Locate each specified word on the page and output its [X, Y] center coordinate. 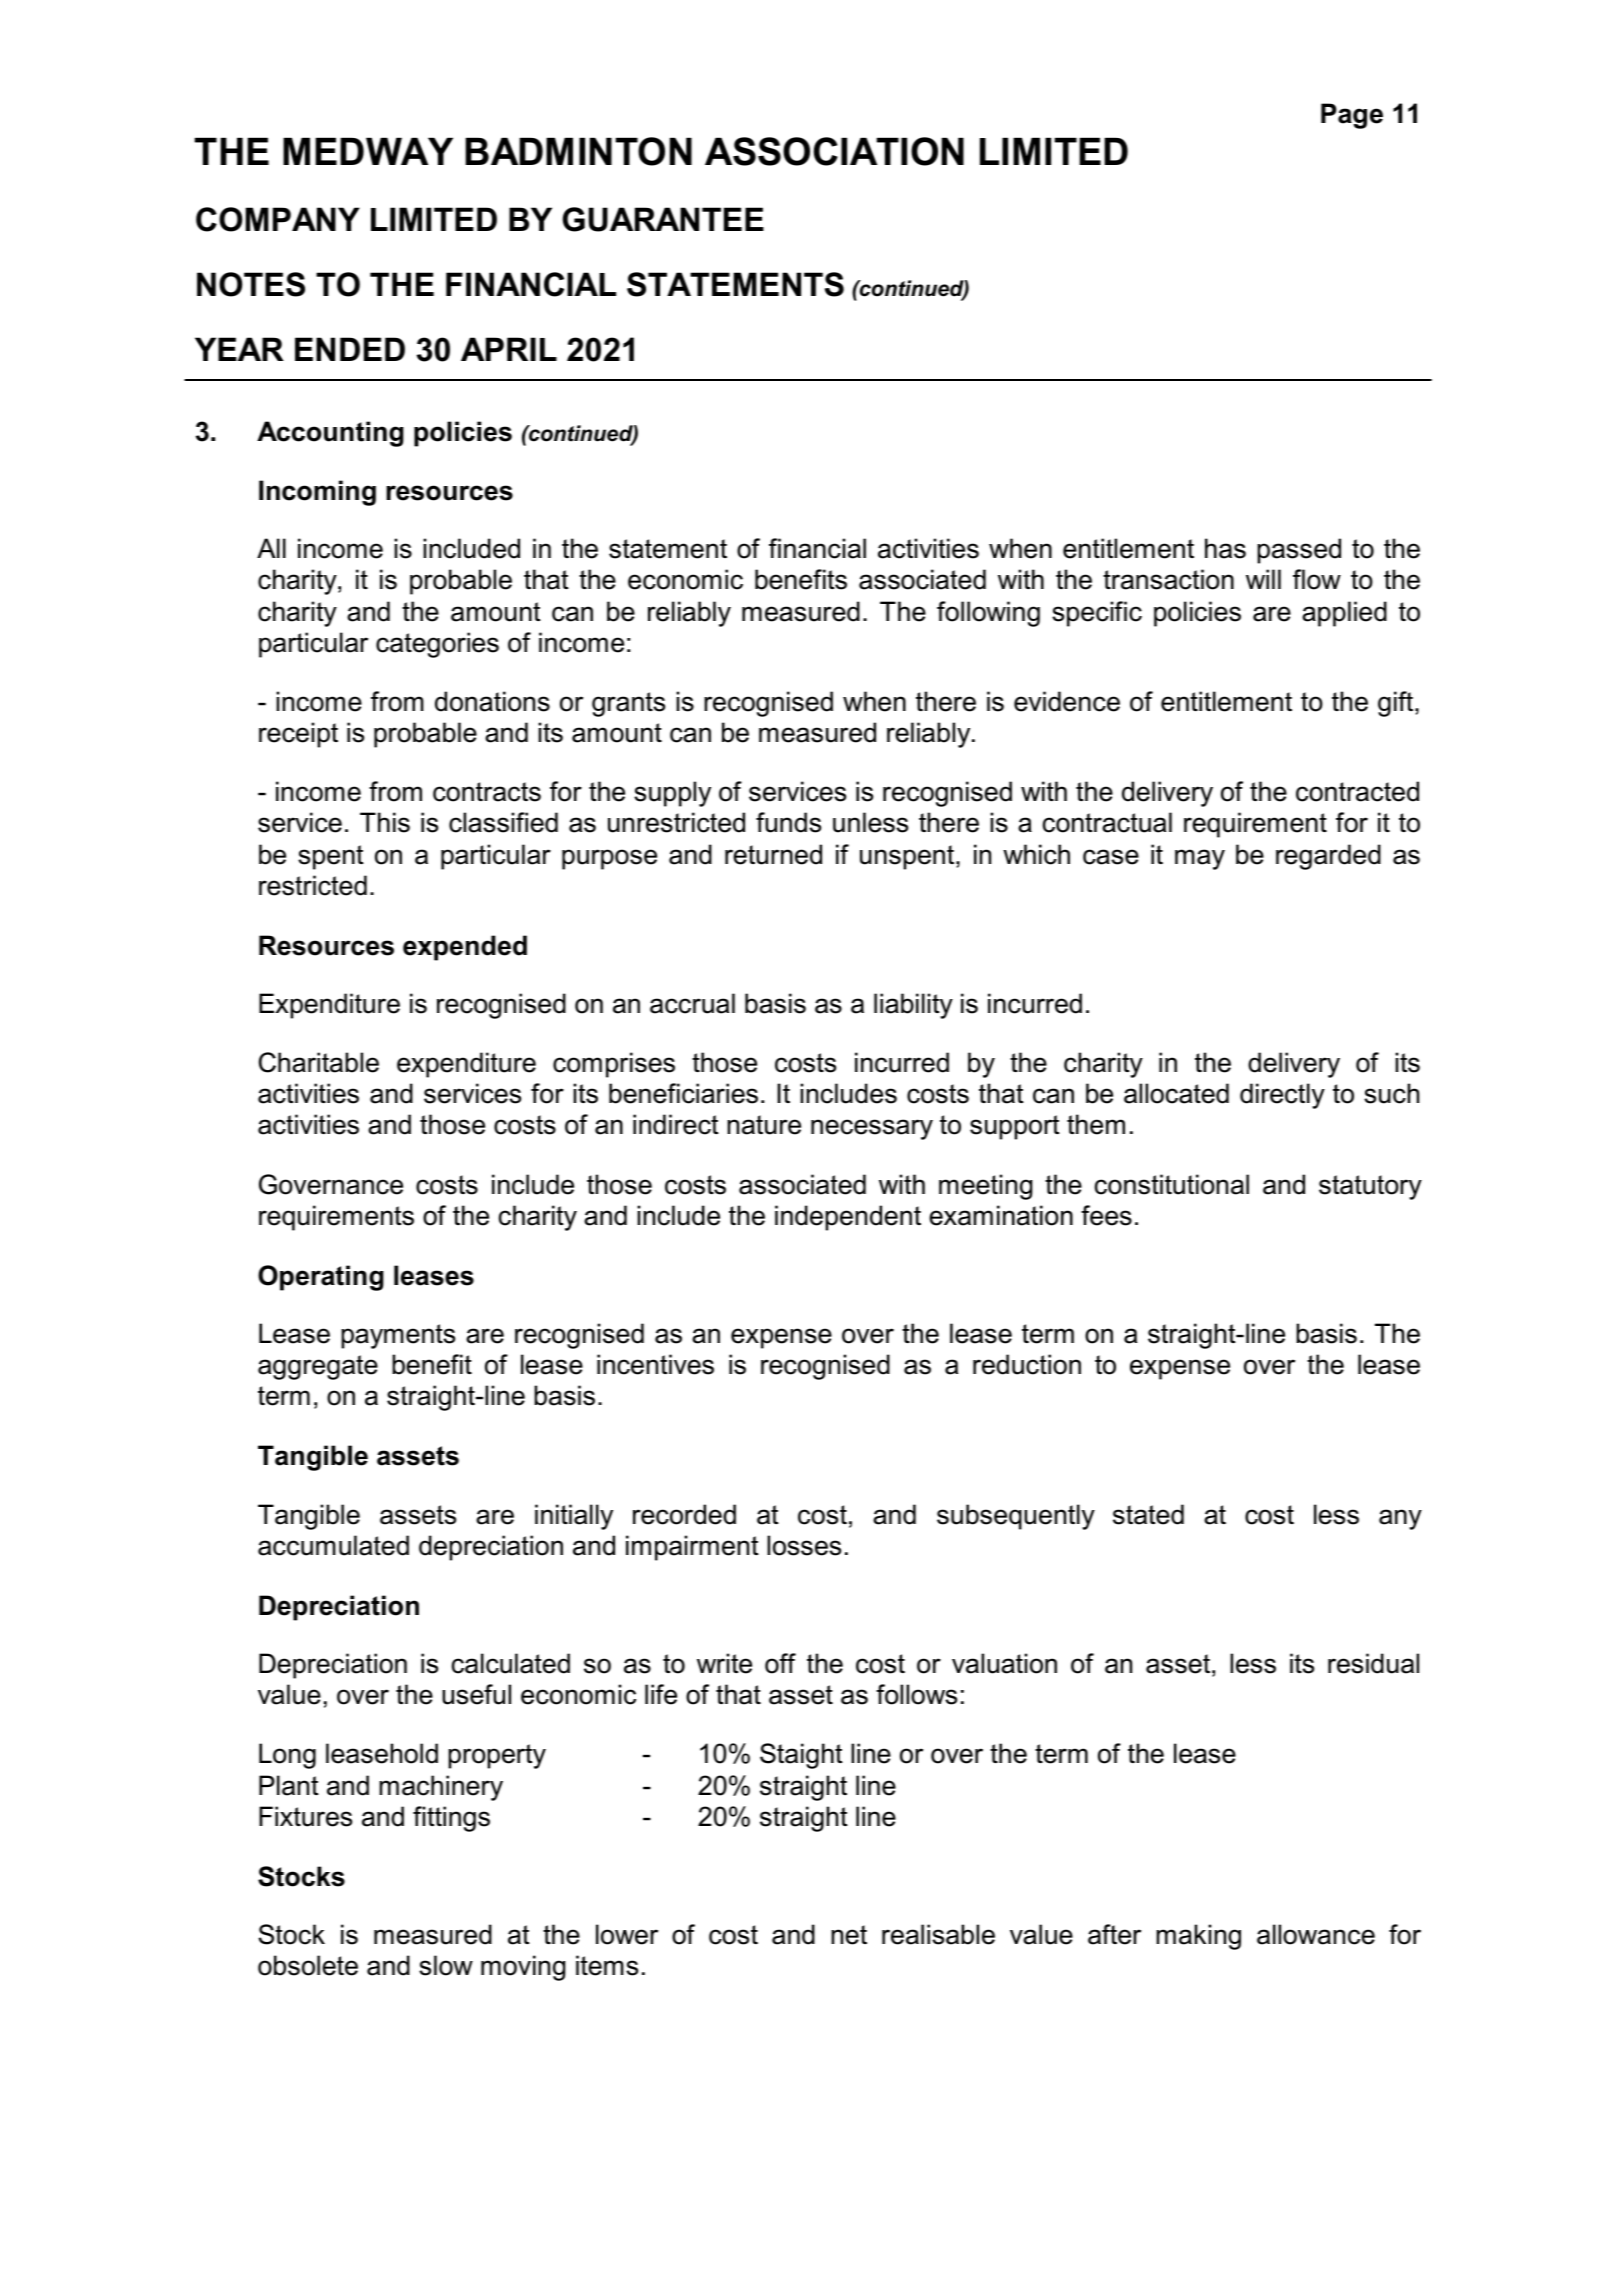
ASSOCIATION [834, 151]
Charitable [319, 1062]
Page [1352, 116]
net [849, 1935]
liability [913, 1006]
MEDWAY [368, 151]
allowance [1316, 1934]
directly [1282, 1096]
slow [446, 1965]
